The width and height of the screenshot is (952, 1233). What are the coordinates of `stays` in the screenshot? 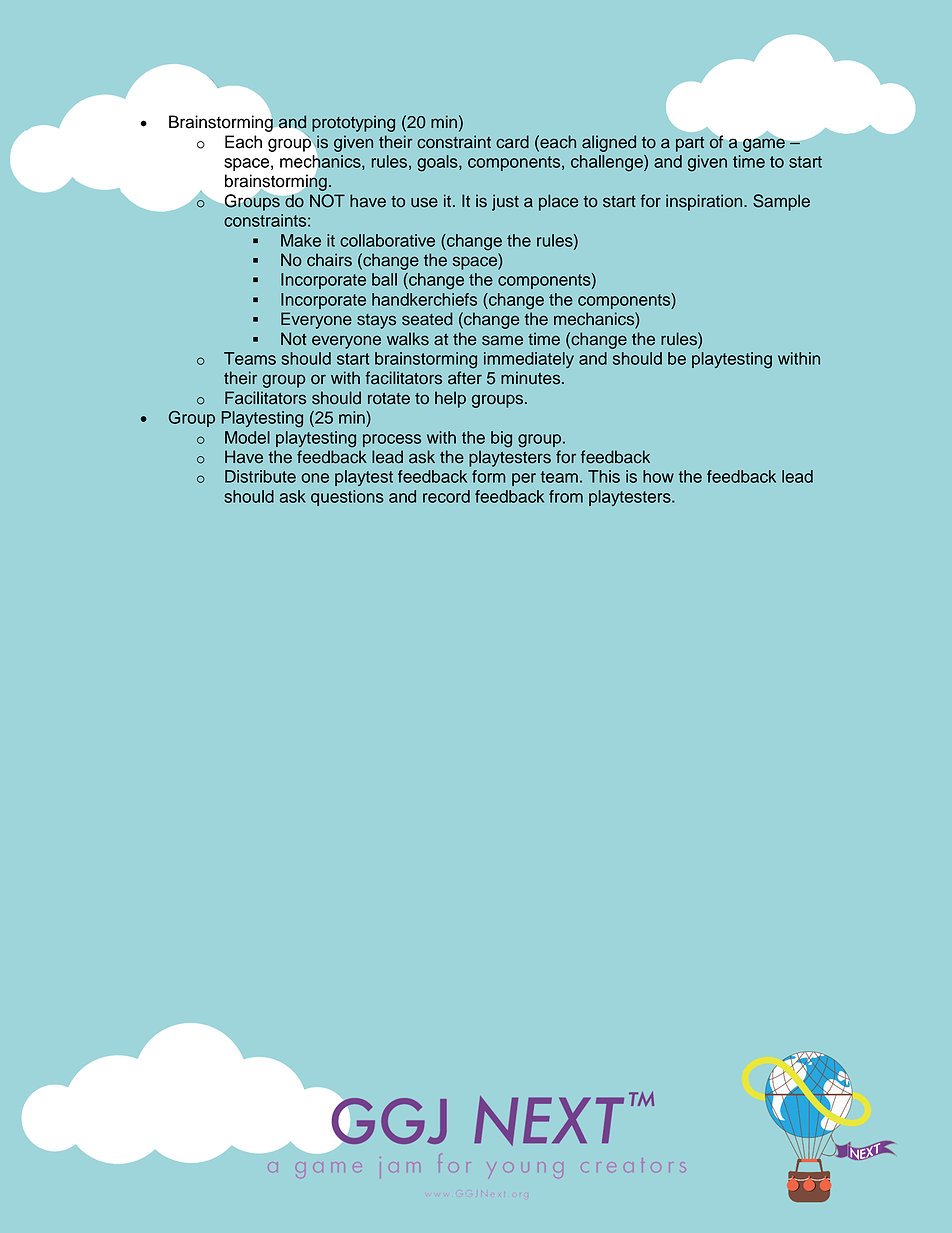 It's located at (376, 321).
